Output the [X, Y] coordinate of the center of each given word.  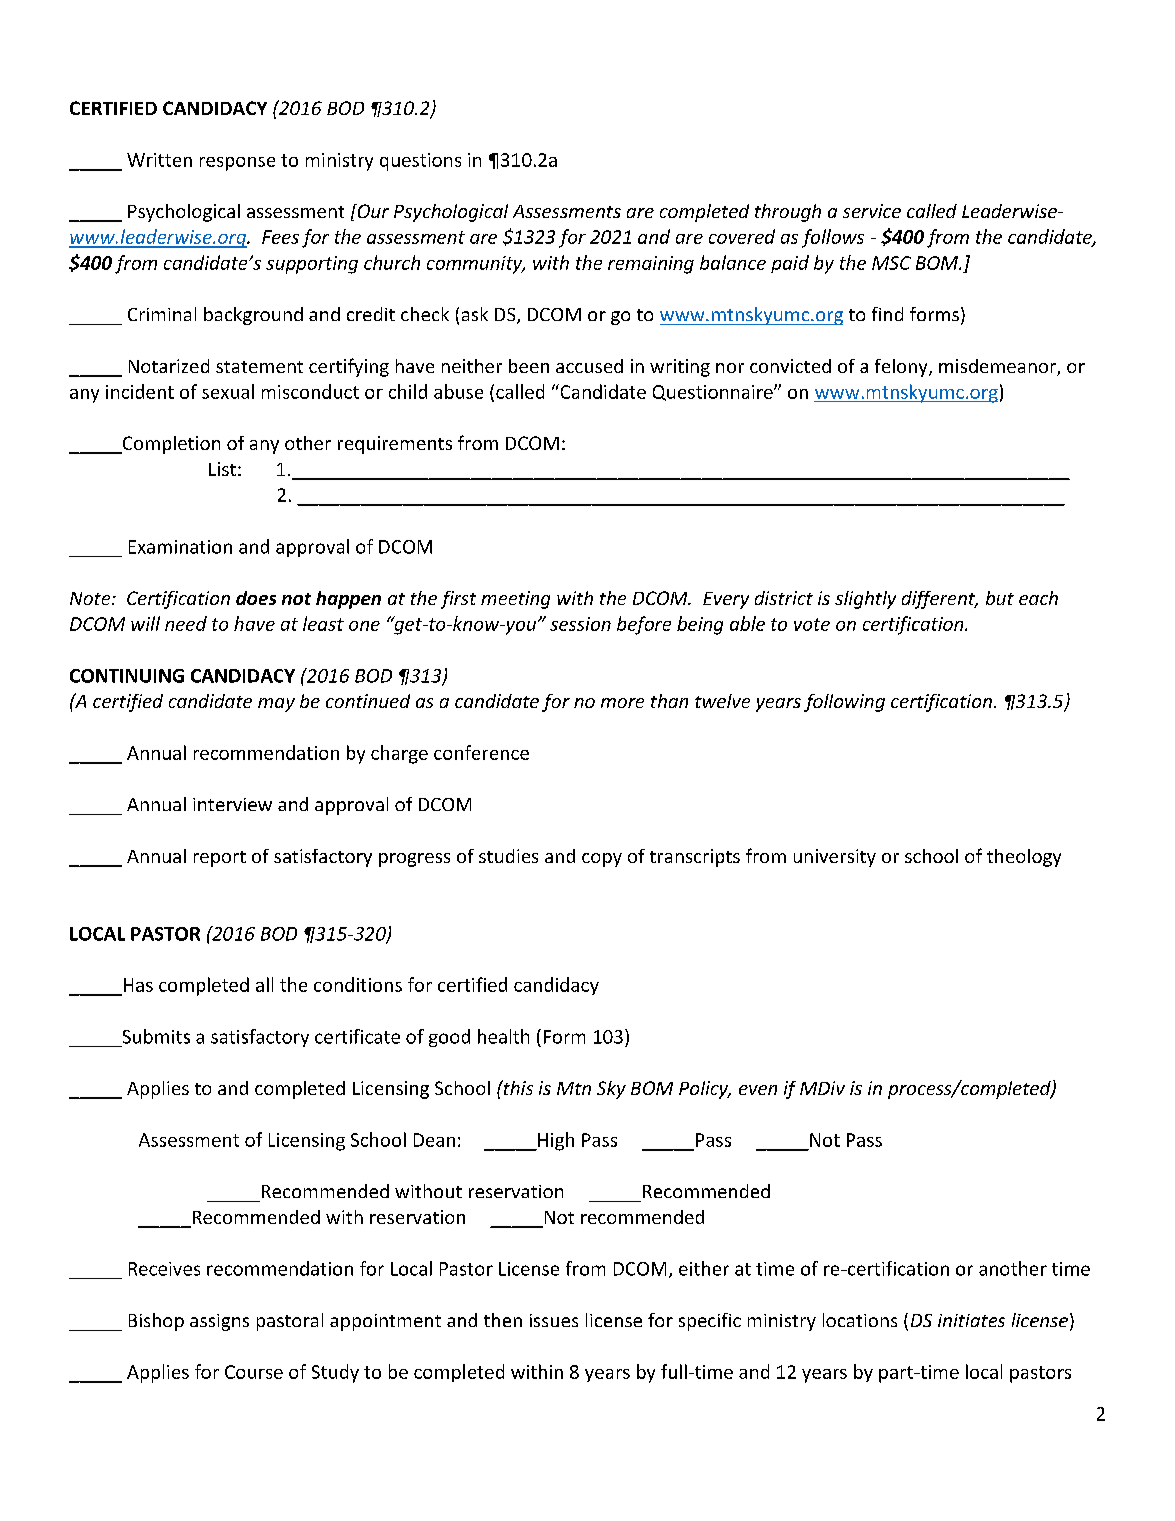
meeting [515, 600]
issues [554, 1320]
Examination [180, 547]
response [237, 164]
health [503, 1036]
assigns [219, 1322]
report [220, 859]
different [940, 600]
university [835, 858]
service [872, 211]
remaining [651, 265]
